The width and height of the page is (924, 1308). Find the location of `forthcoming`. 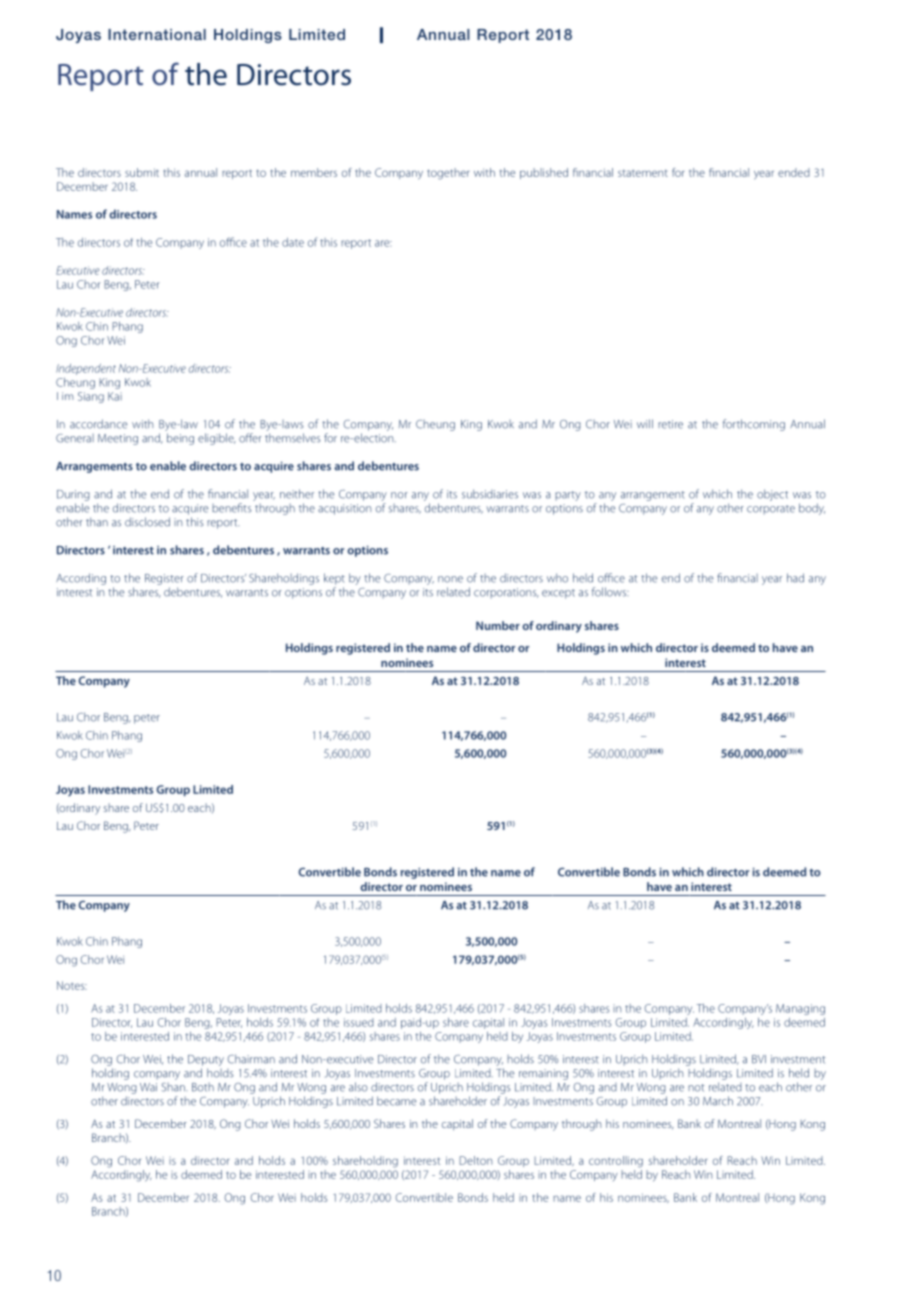

forthcoming is located at coordinates (754, 425).
